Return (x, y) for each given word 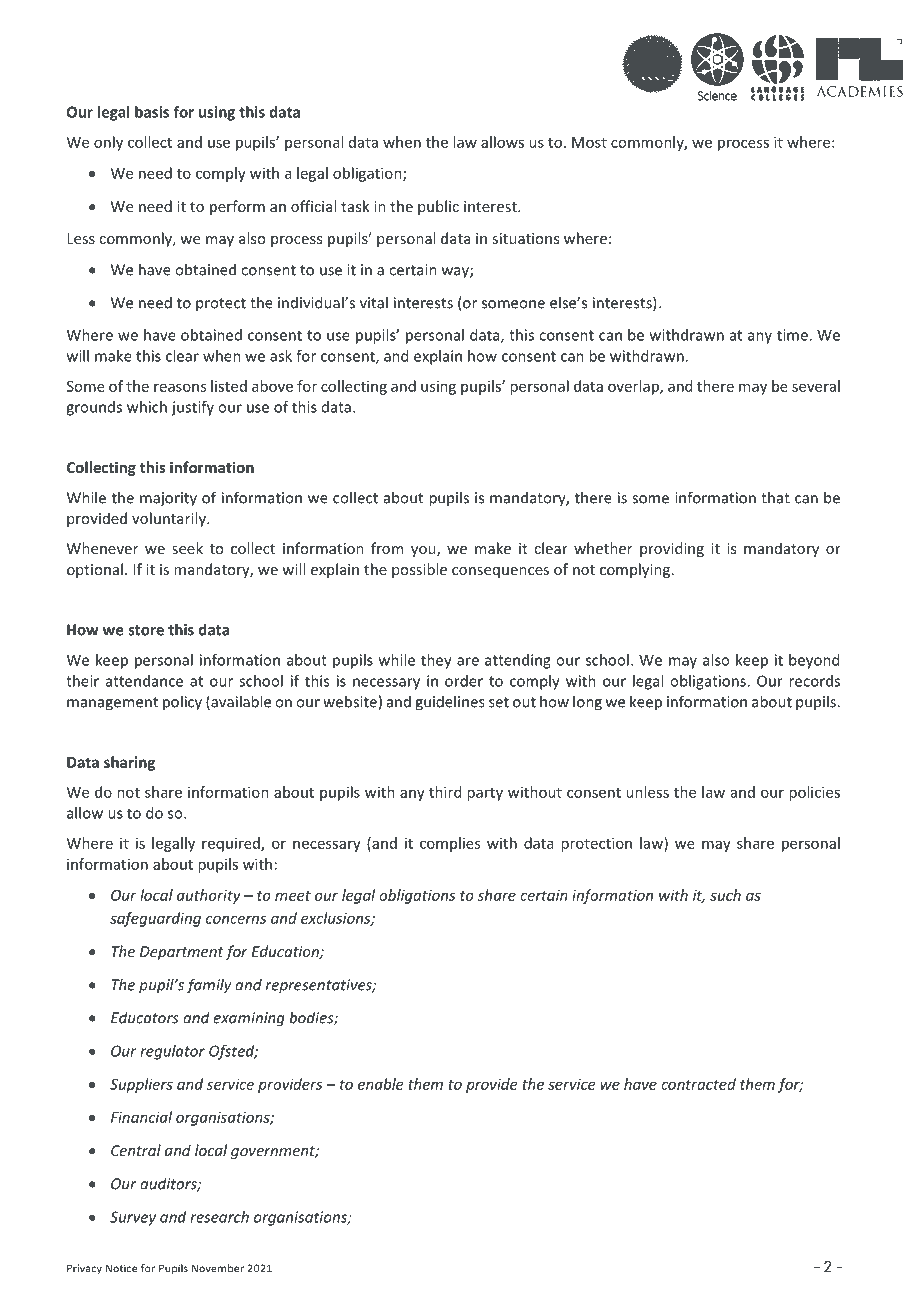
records (814, 681)
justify (192, 408)
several (816, 386)
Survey (133, 1218)
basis (152, 112)
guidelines (450, 703)
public (438, 207)
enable (380, 1084)
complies (450, 844)
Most (589, 142)
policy (182, 703)
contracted (698, 1084)
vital (374, 302)
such (725, 895)
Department (182, 953)
